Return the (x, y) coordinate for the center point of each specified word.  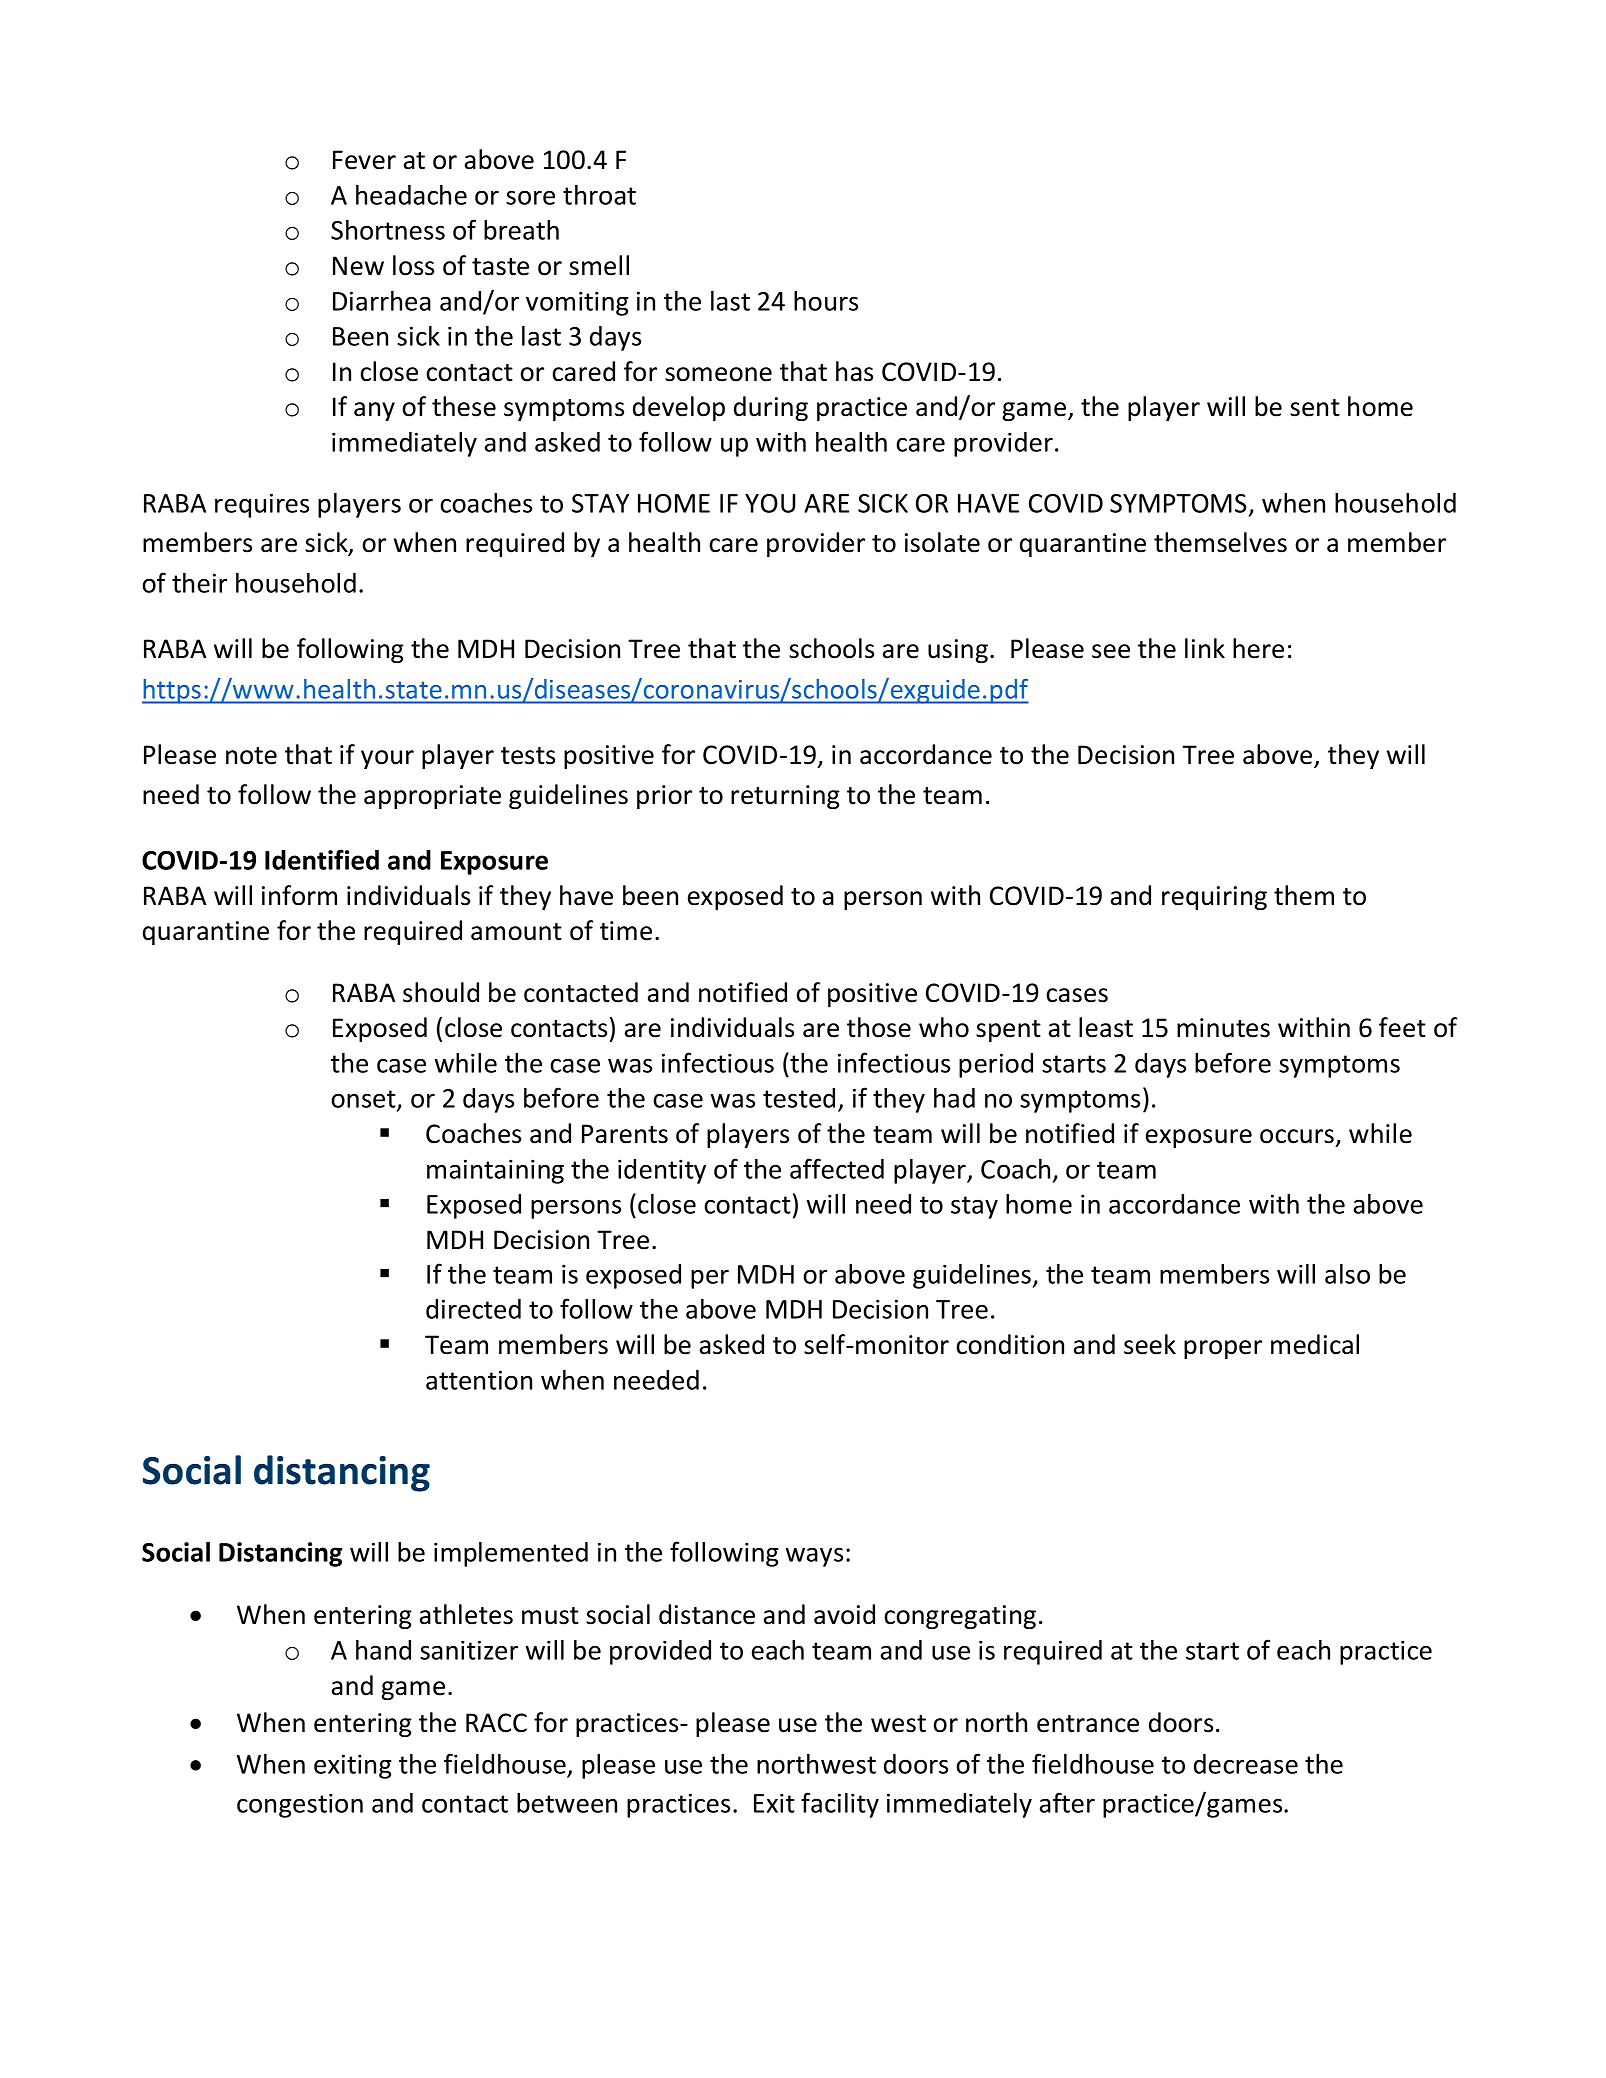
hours (826, 301)
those (879, 1027)
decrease (1246, 1764)
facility (840, 1805)
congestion (300, 1805)
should (441, 992)
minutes (1223, 1028)
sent (1315, 408)
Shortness (388, 230)
